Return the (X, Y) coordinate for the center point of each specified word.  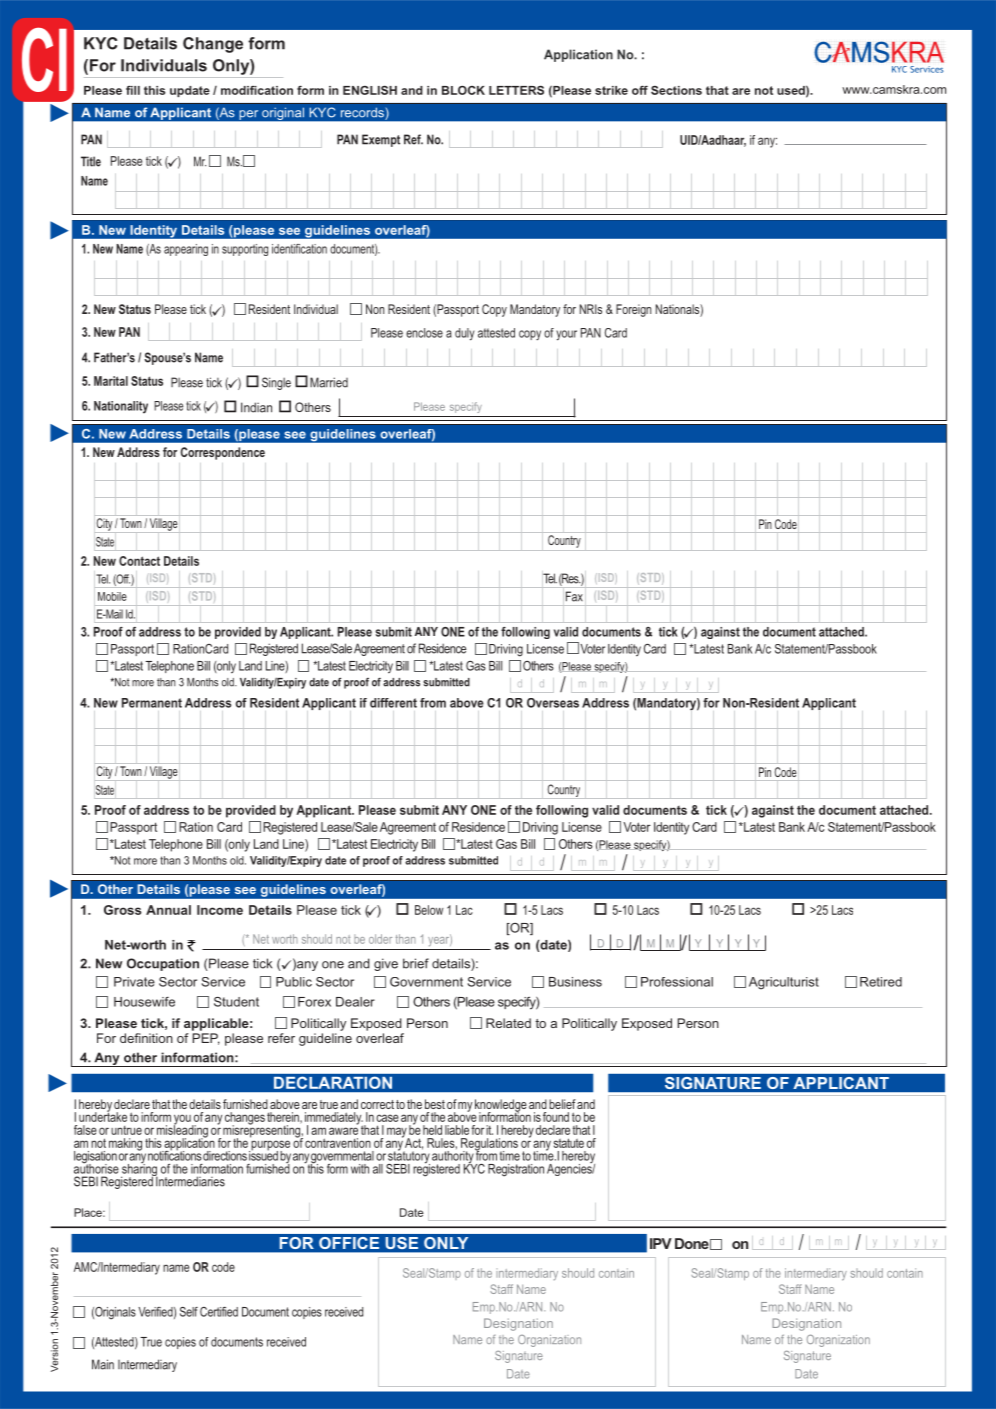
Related (508, 1023)
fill (133, 90)
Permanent (152, 703)
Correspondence (223, 453)
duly (464, 334)
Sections (676, 90)
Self (189, 1312)
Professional (677, 982)
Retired (881, 982)
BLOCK (463, 90)
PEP (206, 1039)
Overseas (553, 703)
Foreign (634, 310)
